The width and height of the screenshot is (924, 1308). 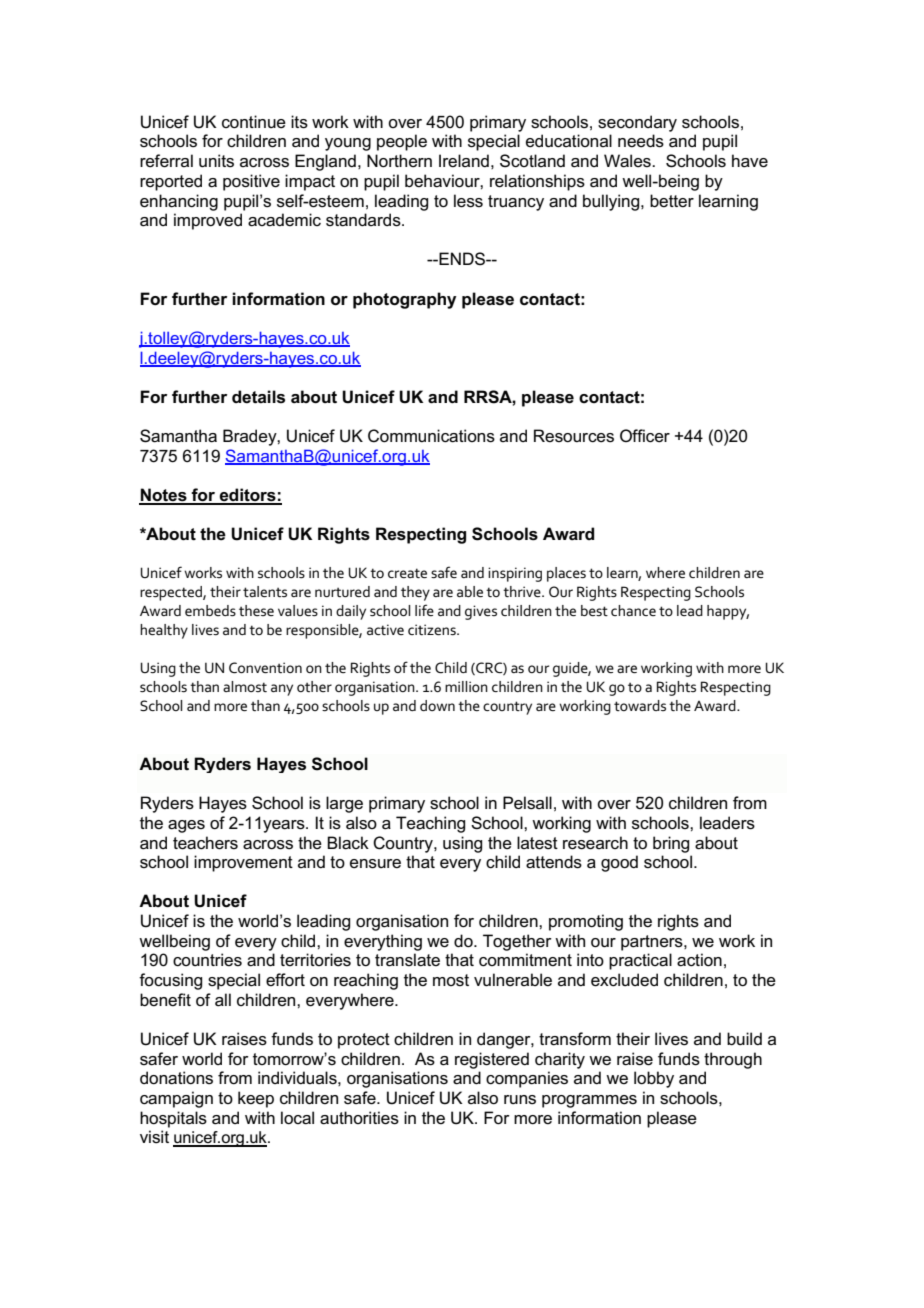 I want to click on needs, so click(x=641, y=141).
